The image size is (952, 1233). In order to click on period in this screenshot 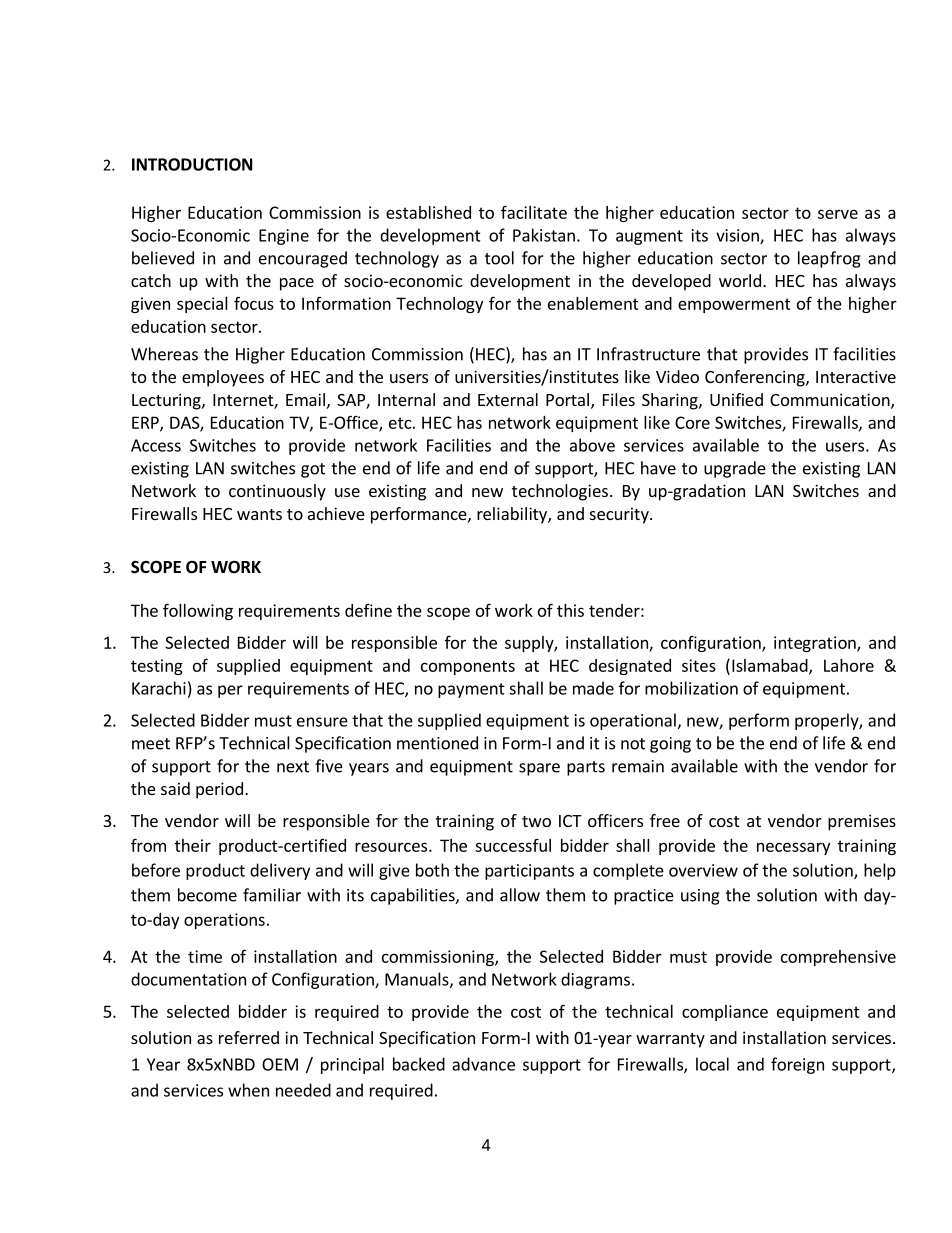, I will do `click(219, 790)`.
